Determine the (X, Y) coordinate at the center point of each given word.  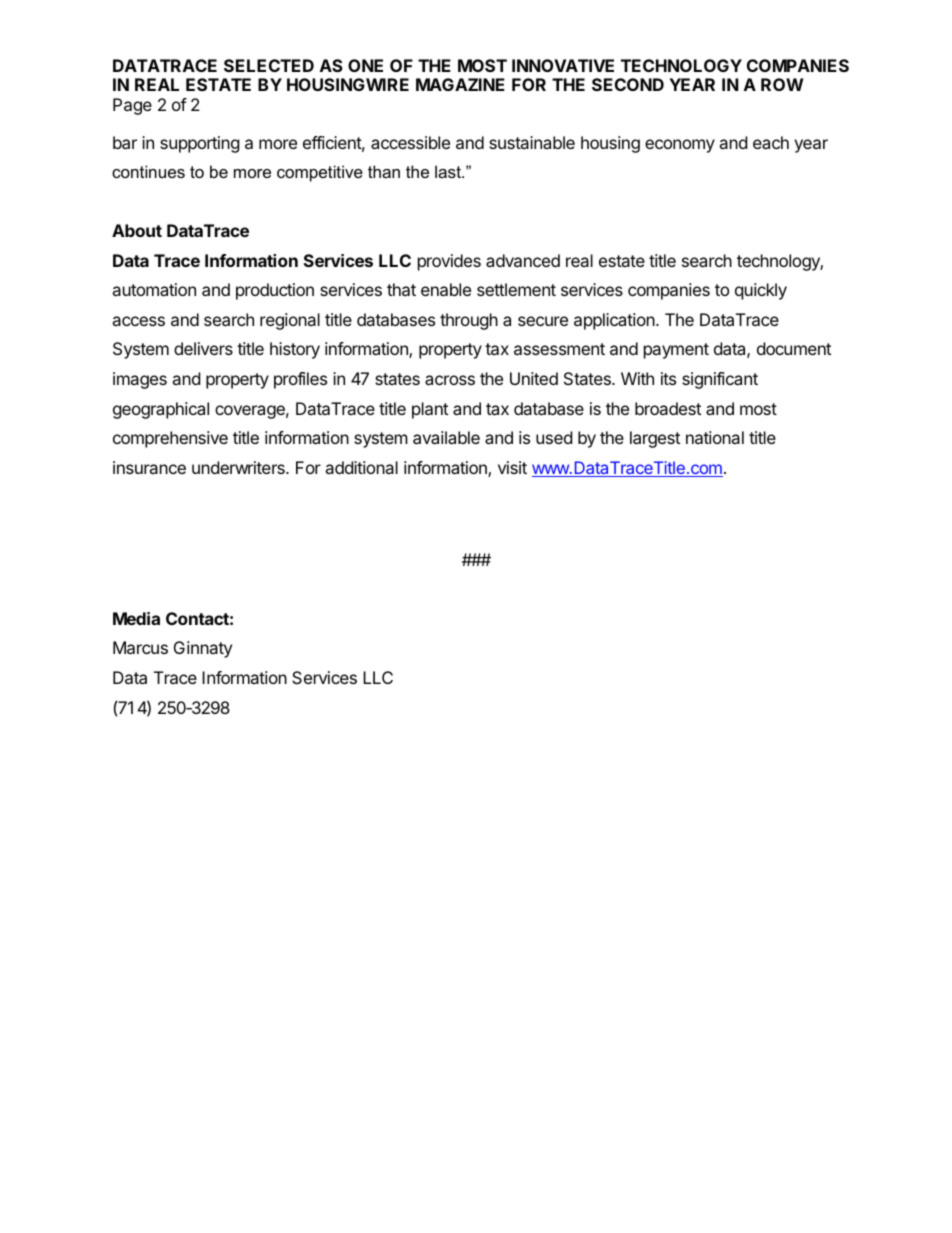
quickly (761, 291)
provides (449, 262)
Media (136, 618)
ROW (782, 84)
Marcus (140, 647)
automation (154, 289)
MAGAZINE (460, 84)
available (446, 437)
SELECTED (269, 65)
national (715, 437)
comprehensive (170, 439)
